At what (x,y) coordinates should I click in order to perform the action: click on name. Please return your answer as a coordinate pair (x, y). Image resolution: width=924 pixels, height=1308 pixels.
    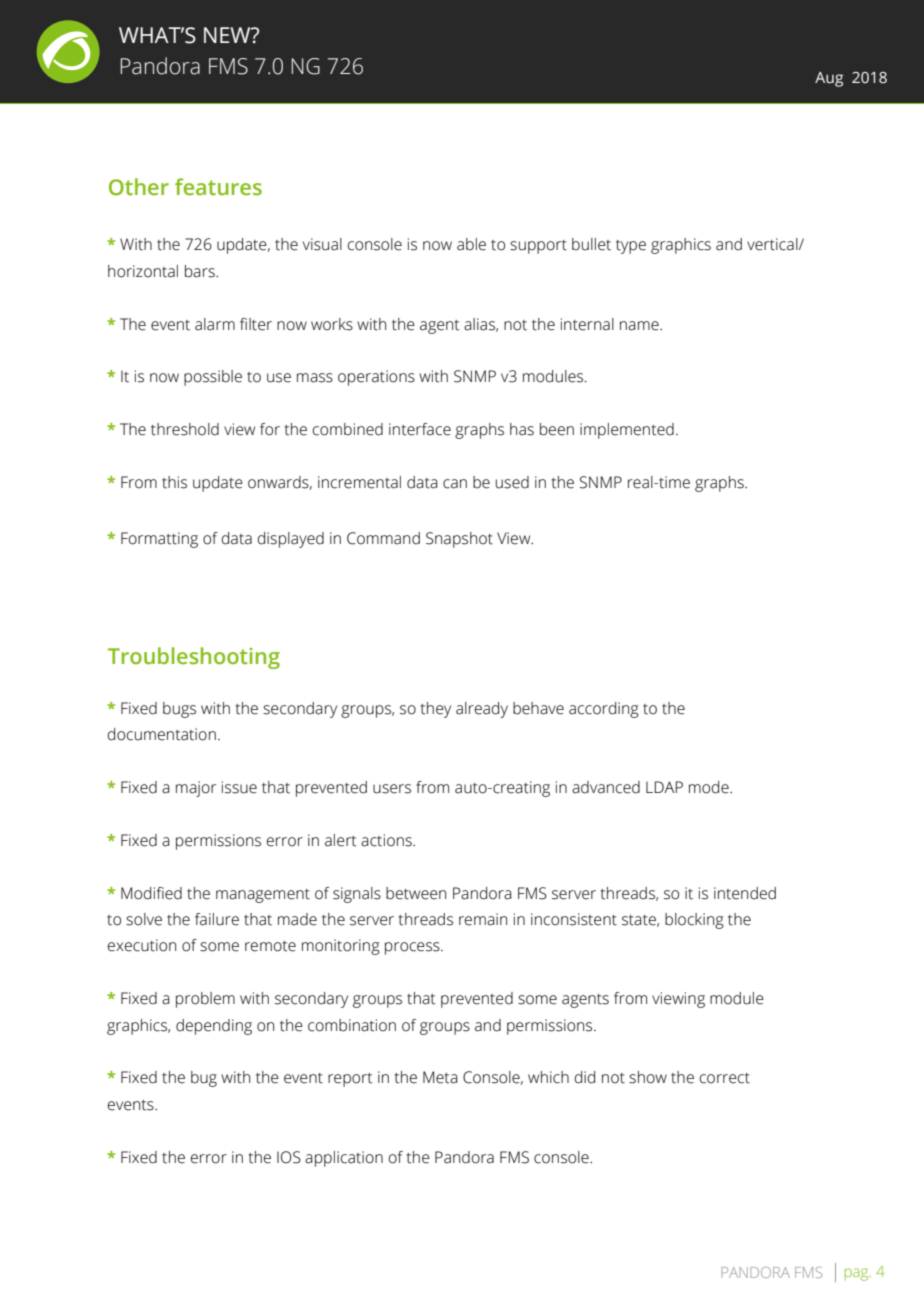
    Looking at the image, I should click on (640, 326).
